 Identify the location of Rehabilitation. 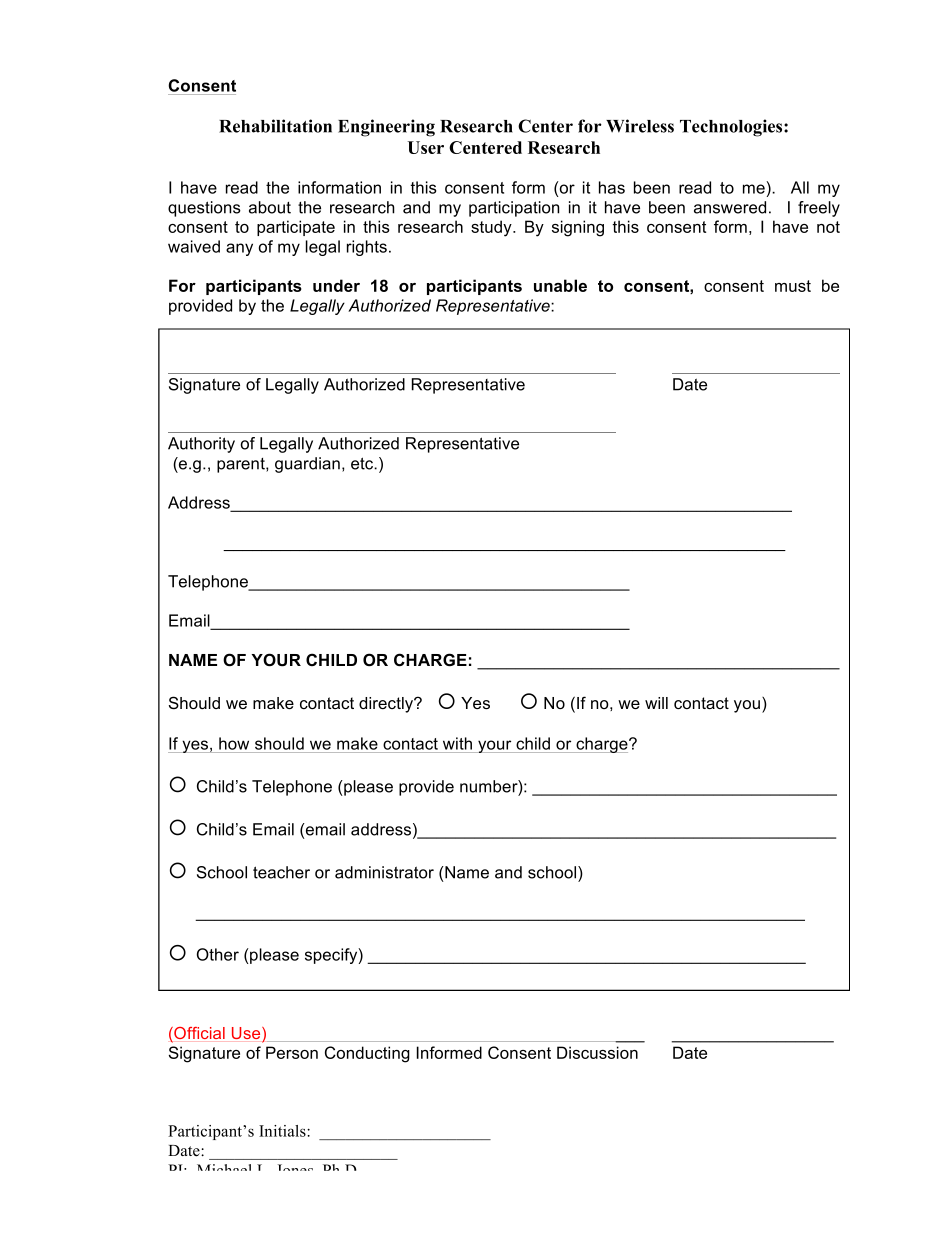
(275, 126).
